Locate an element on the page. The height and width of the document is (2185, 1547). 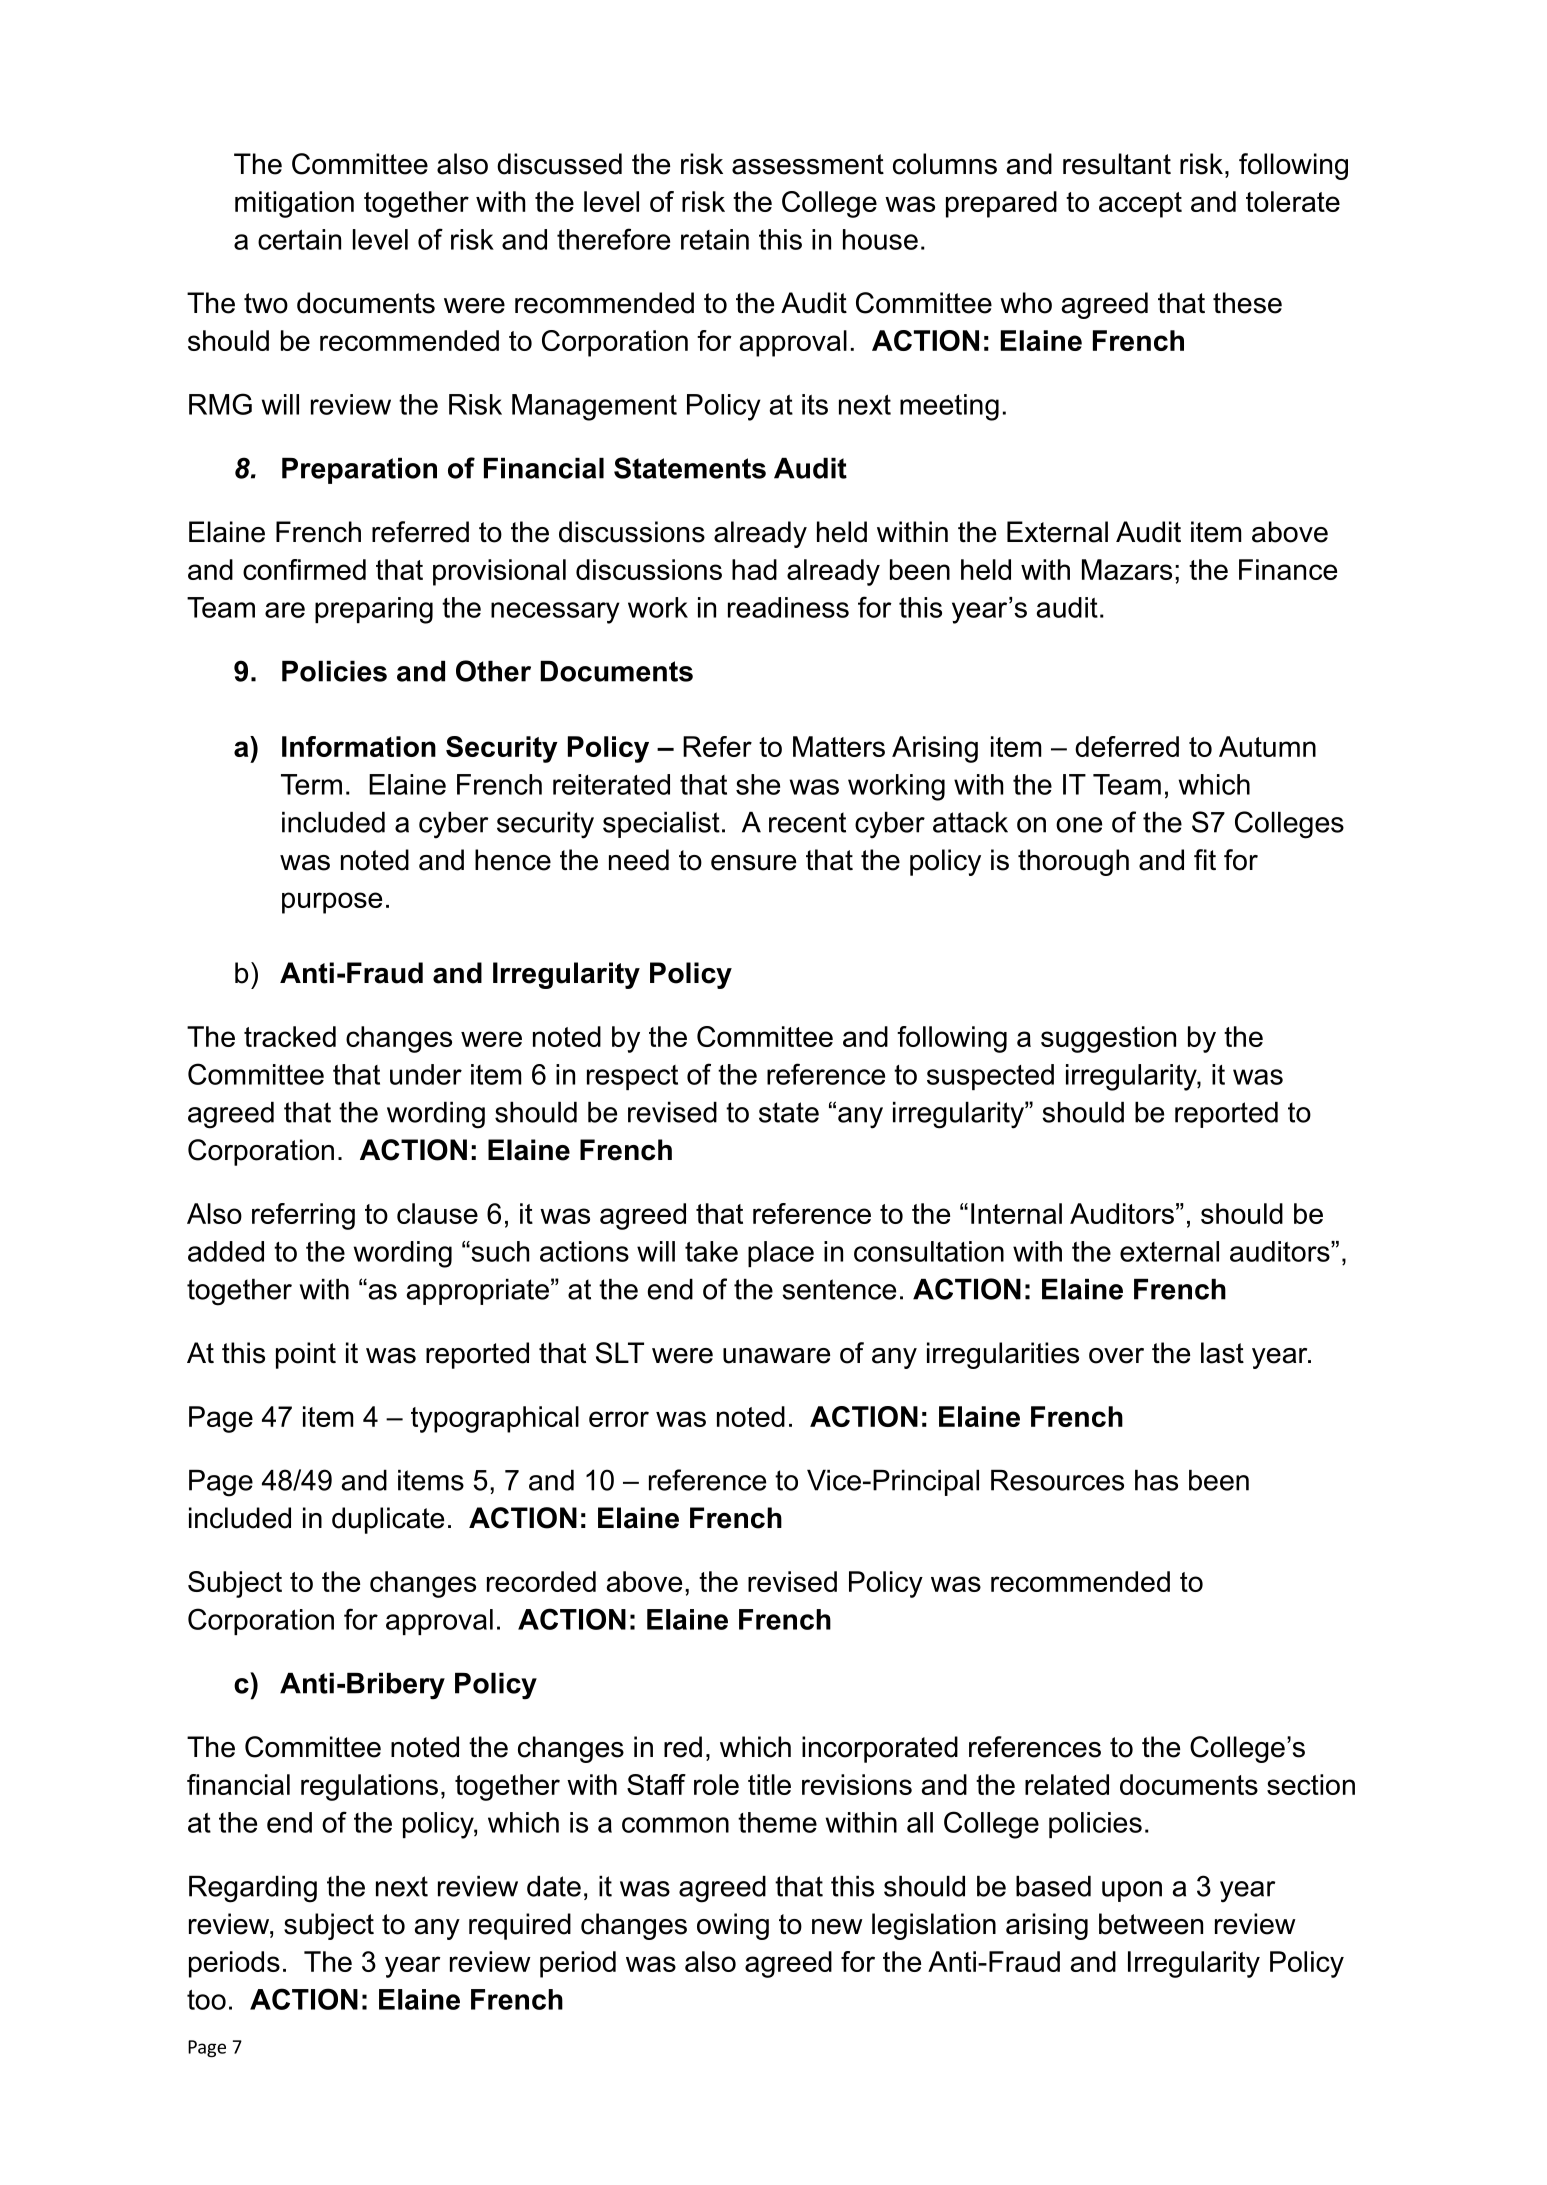
new is located at coordinates (837, 1927).
